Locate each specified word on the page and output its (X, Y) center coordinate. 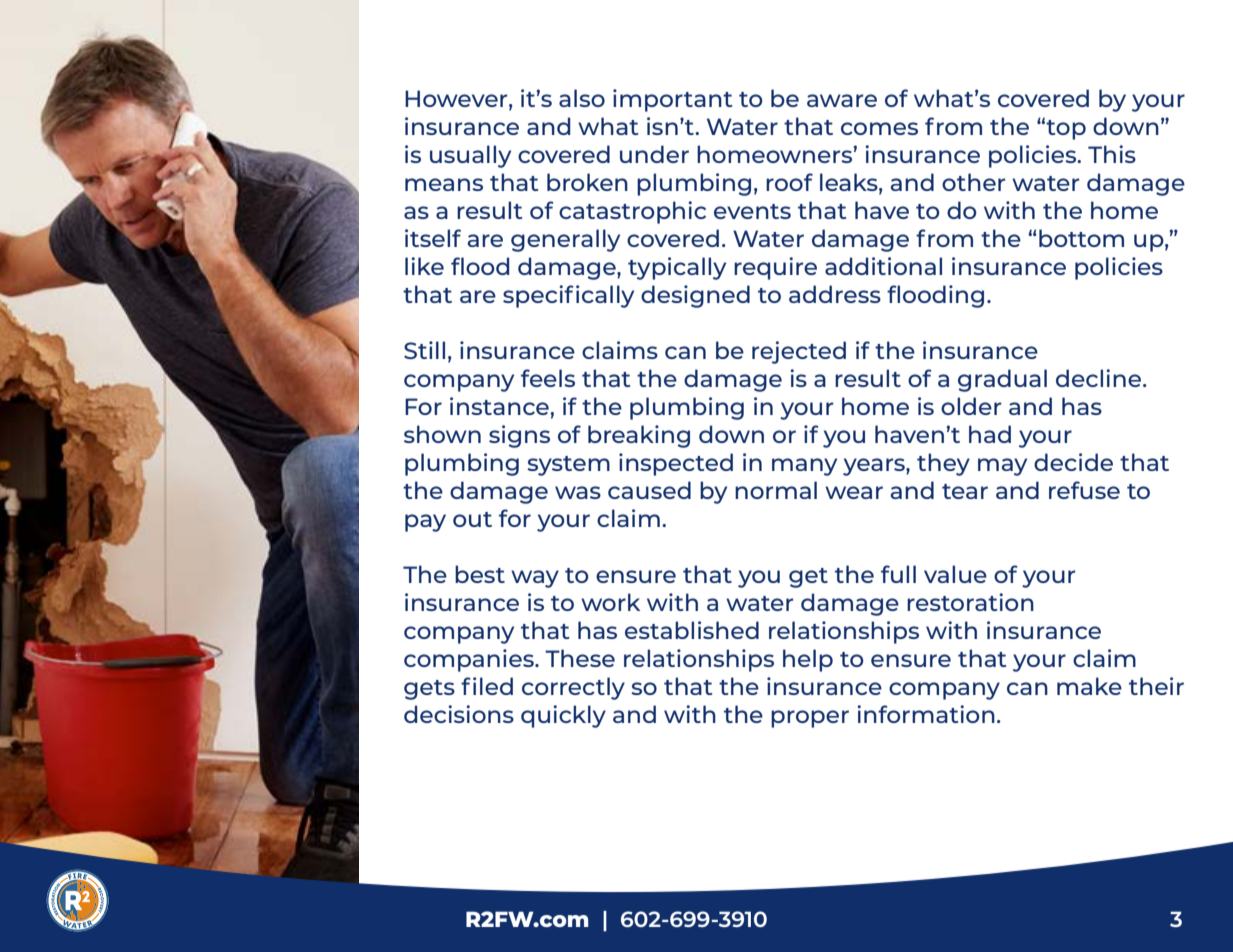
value (955, 574)
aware (842, 100)
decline (1100, 378)
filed (487, 686)
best (480, 574)
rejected (799, 352)
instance (500, 406)
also (582, 98)
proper (810, 719)
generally (565, 240)
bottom (1081, 238)
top (1066, 130)
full (898, 574)
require (775, 268)
